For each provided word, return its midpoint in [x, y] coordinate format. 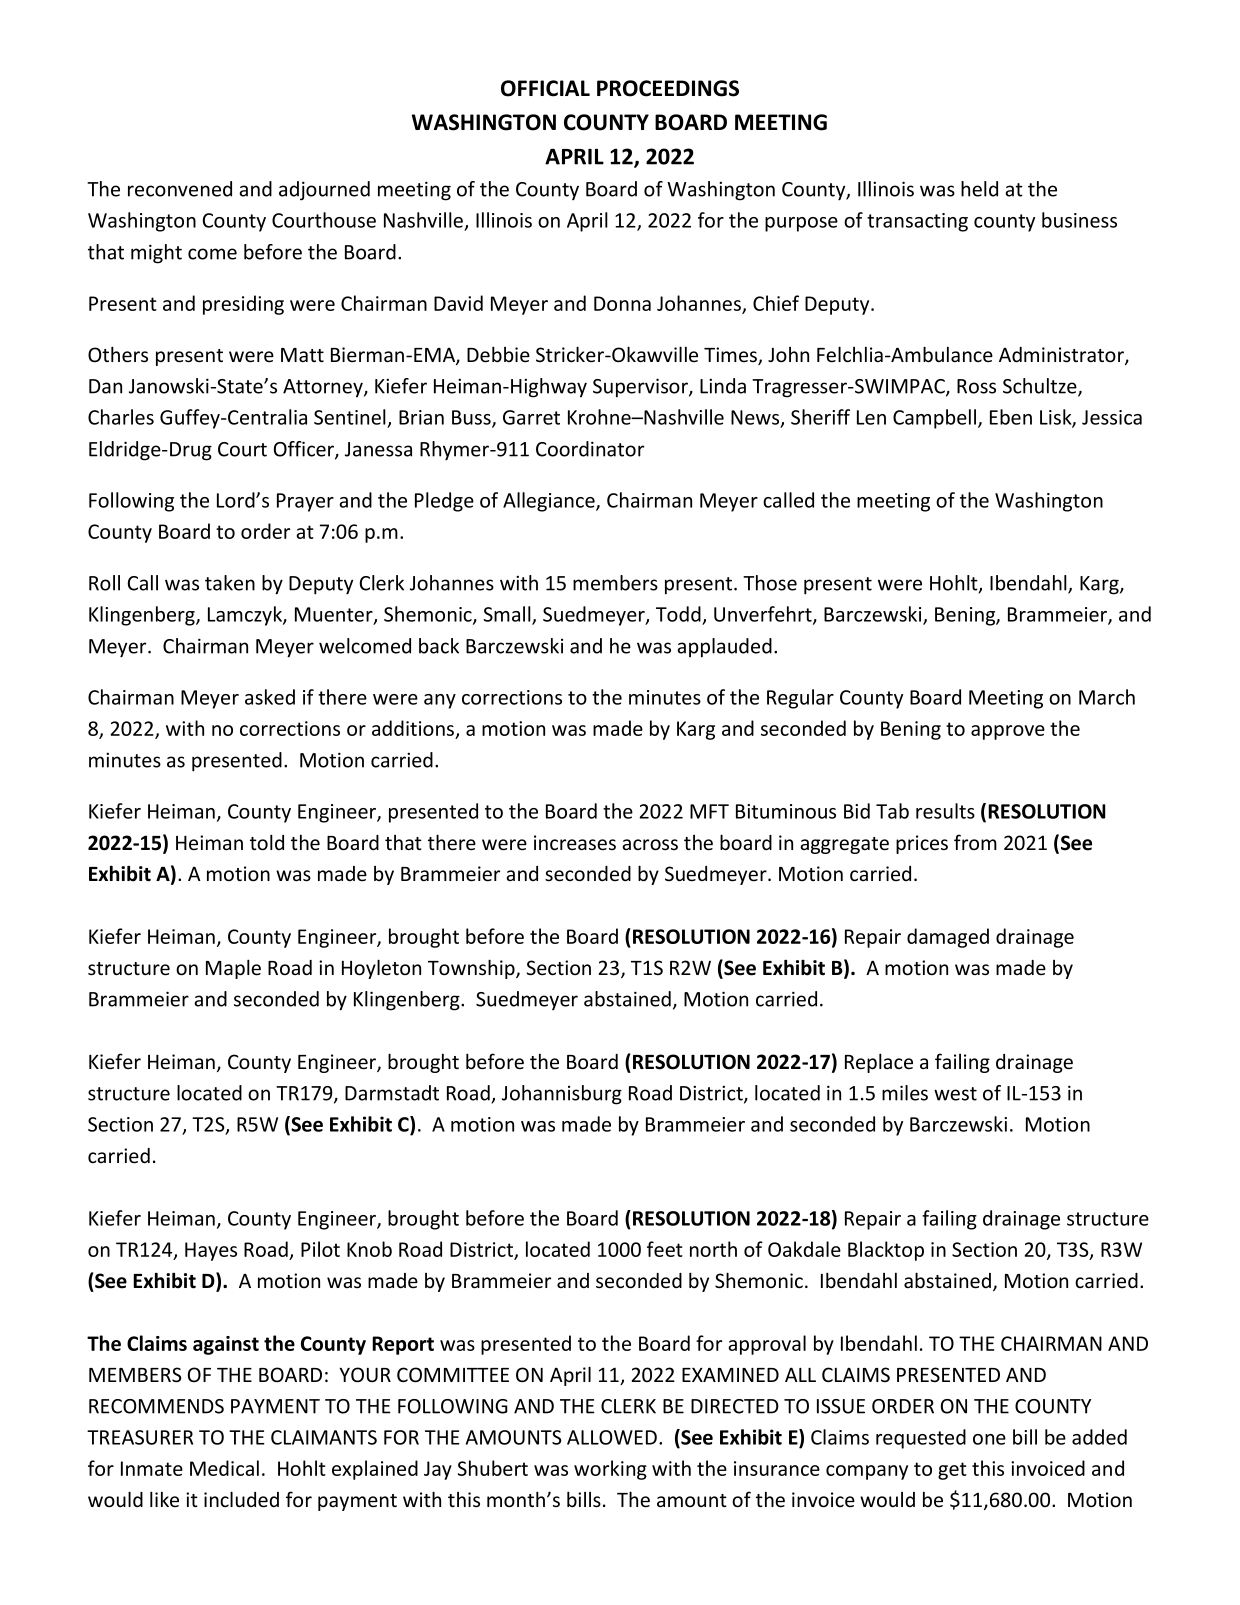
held [979, 189]
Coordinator [590, 449]
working [610, 1470]
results [945, 811]
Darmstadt [392, 1093]
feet [665, 1249]
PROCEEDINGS [668, 88]
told [267, 842]
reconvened [180, 189]
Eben [1011, 417]
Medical [224, 1468]
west [955, 1094]
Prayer [305, 502]
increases [575, 843]
